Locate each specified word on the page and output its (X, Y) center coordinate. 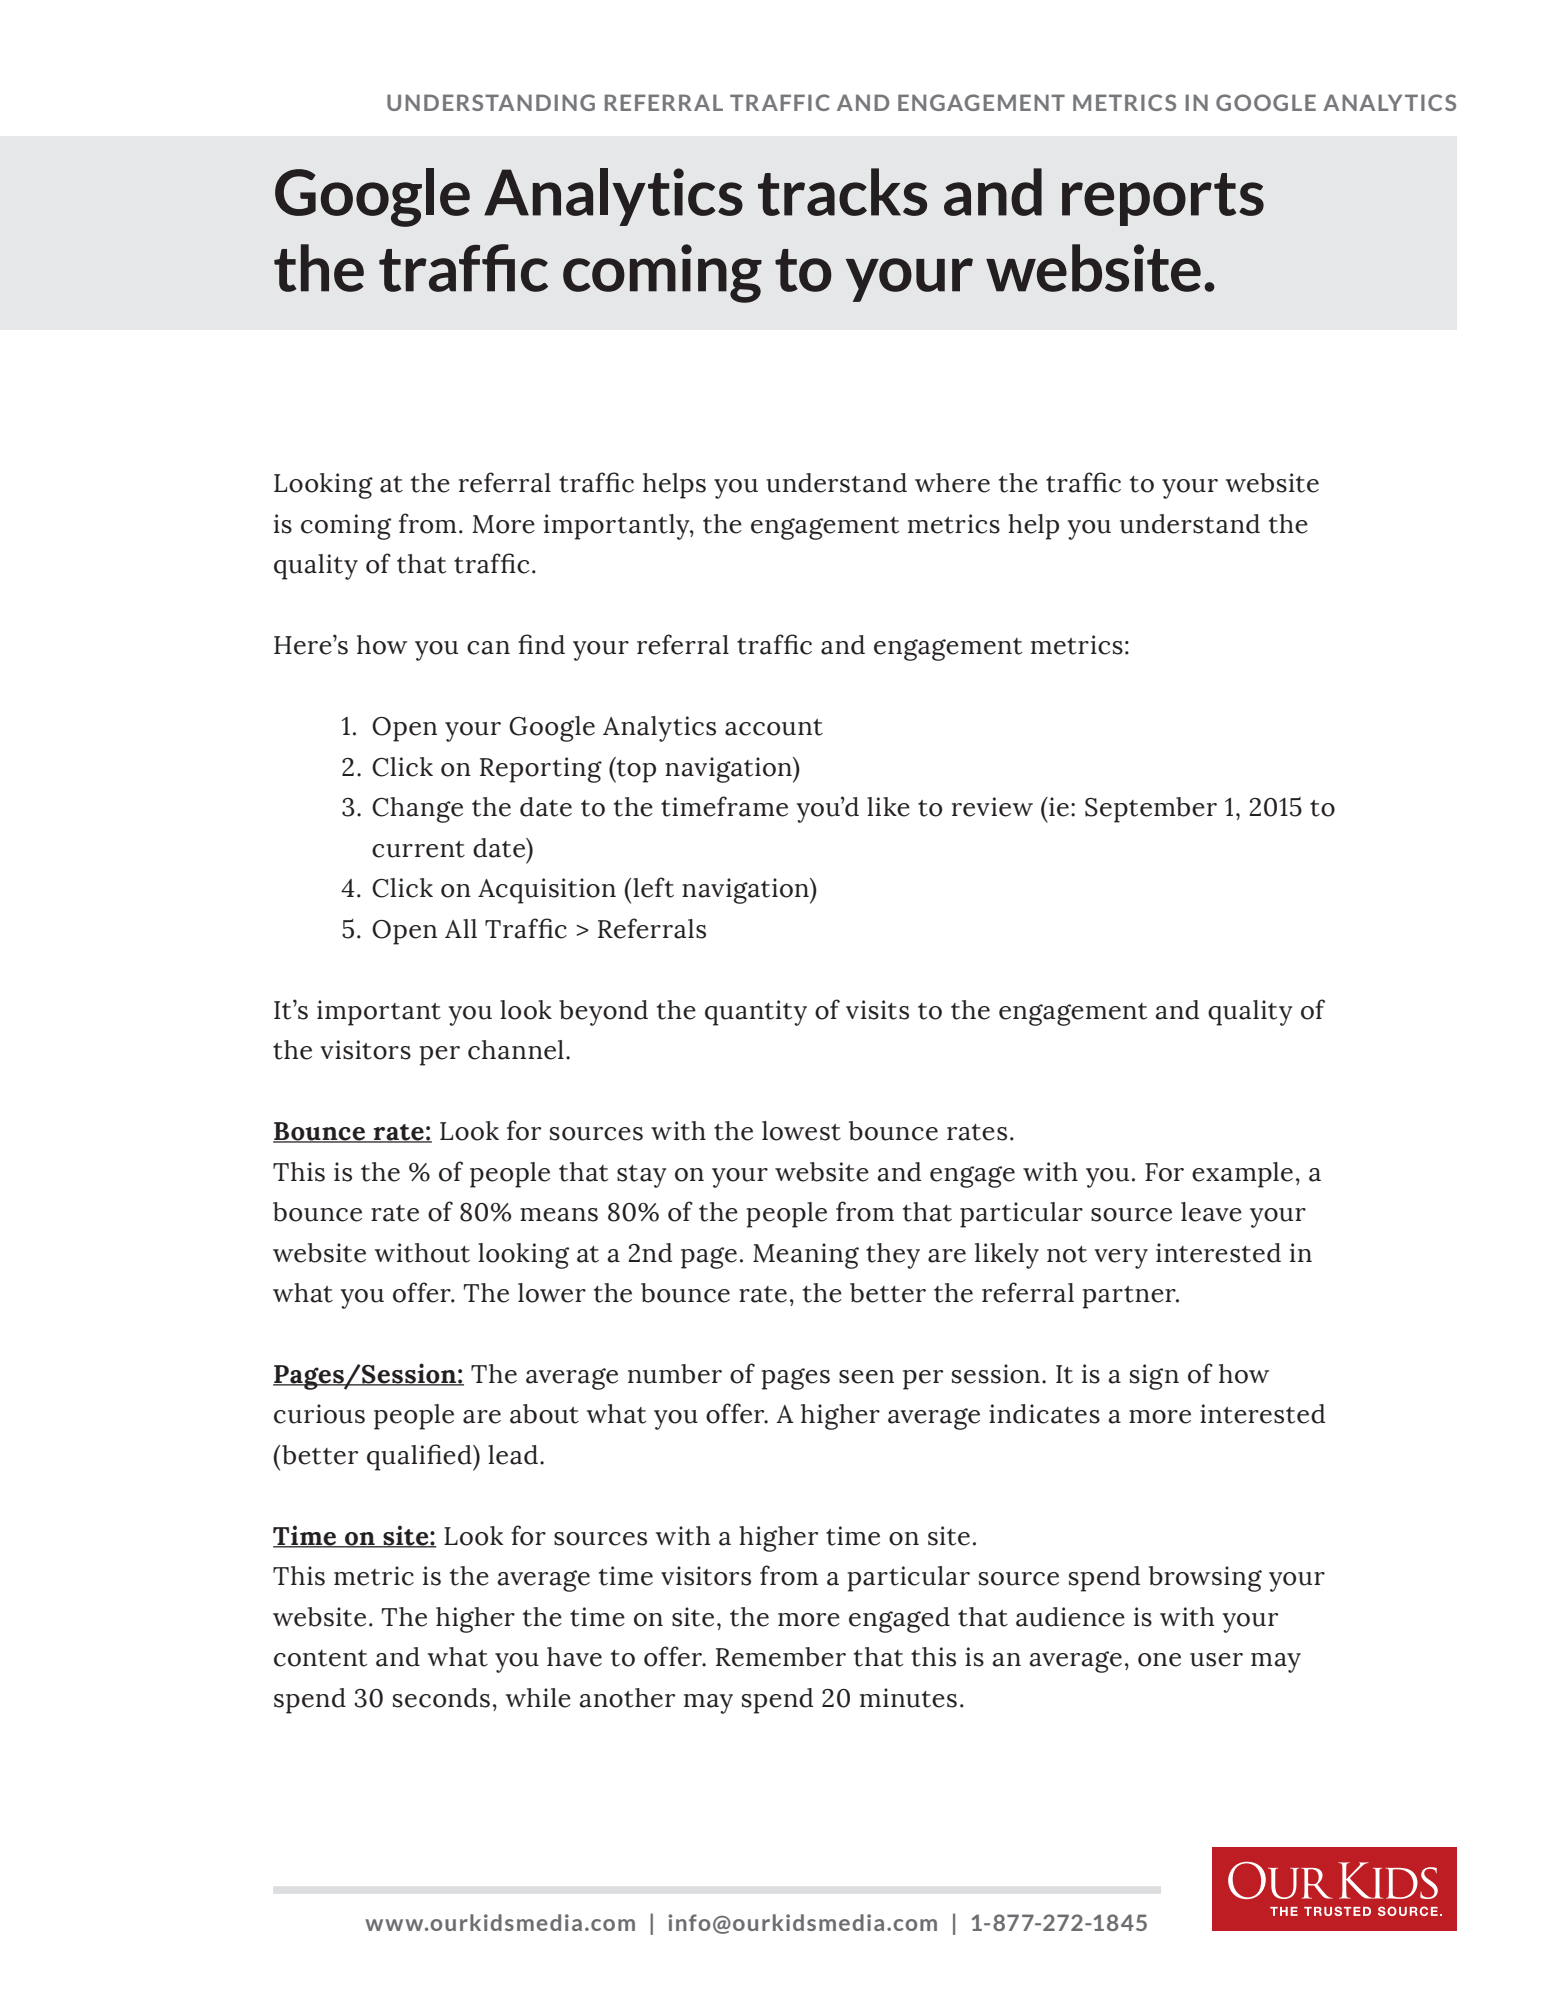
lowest (801, 1131)
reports (1163, 199)
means (559, 1215)
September (1151, 810)
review (992, 807)
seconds (441, 1698)
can (488, 648)
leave (1211, 1212)
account (774, 727)
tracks (842, 192)
